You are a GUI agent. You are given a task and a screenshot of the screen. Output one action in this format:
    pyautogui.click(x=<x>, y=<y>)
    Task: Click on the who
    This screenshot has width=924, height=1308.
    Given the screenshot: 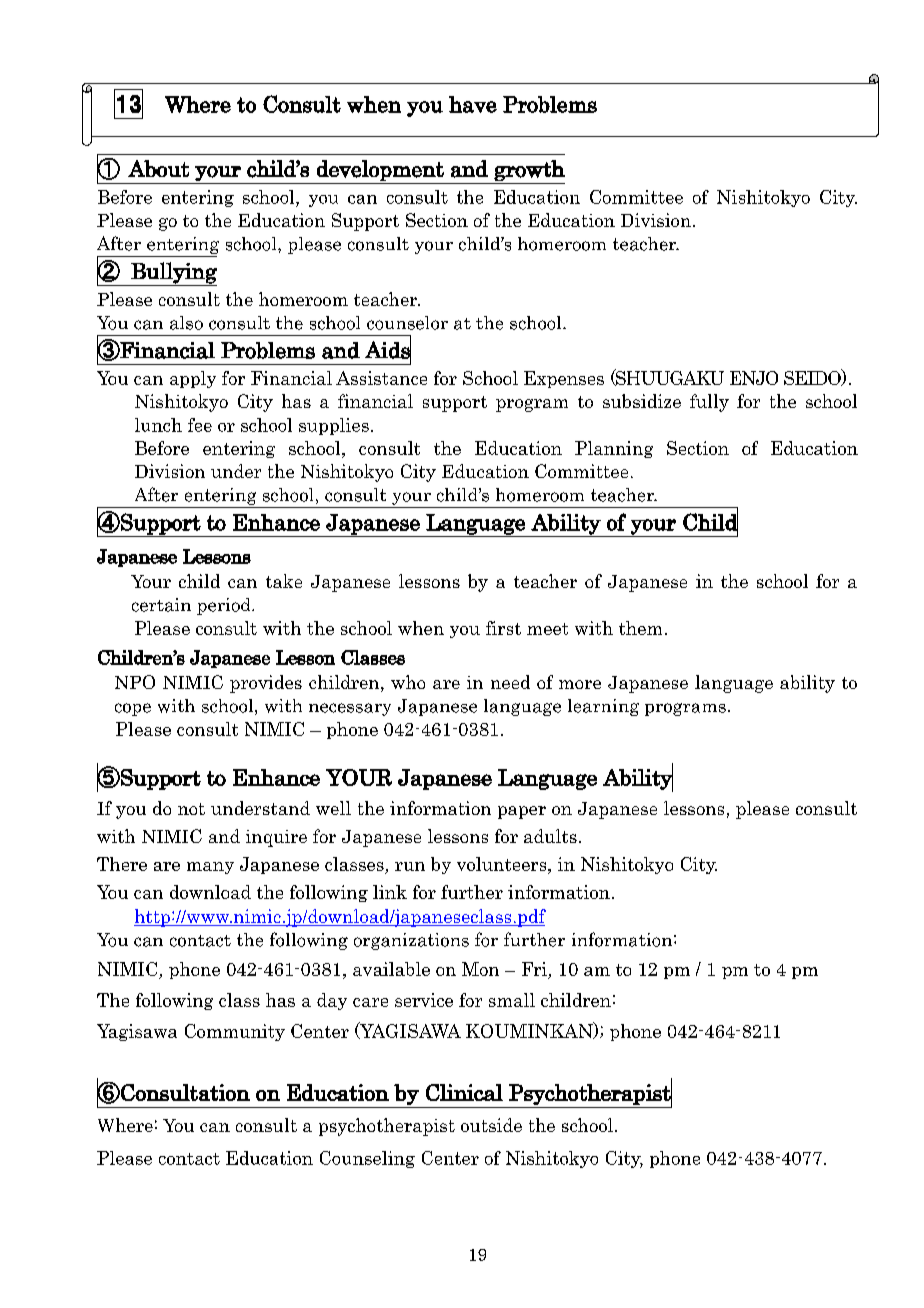 What is the action you would take?
    pyautogui.click(x=408, y=682)
